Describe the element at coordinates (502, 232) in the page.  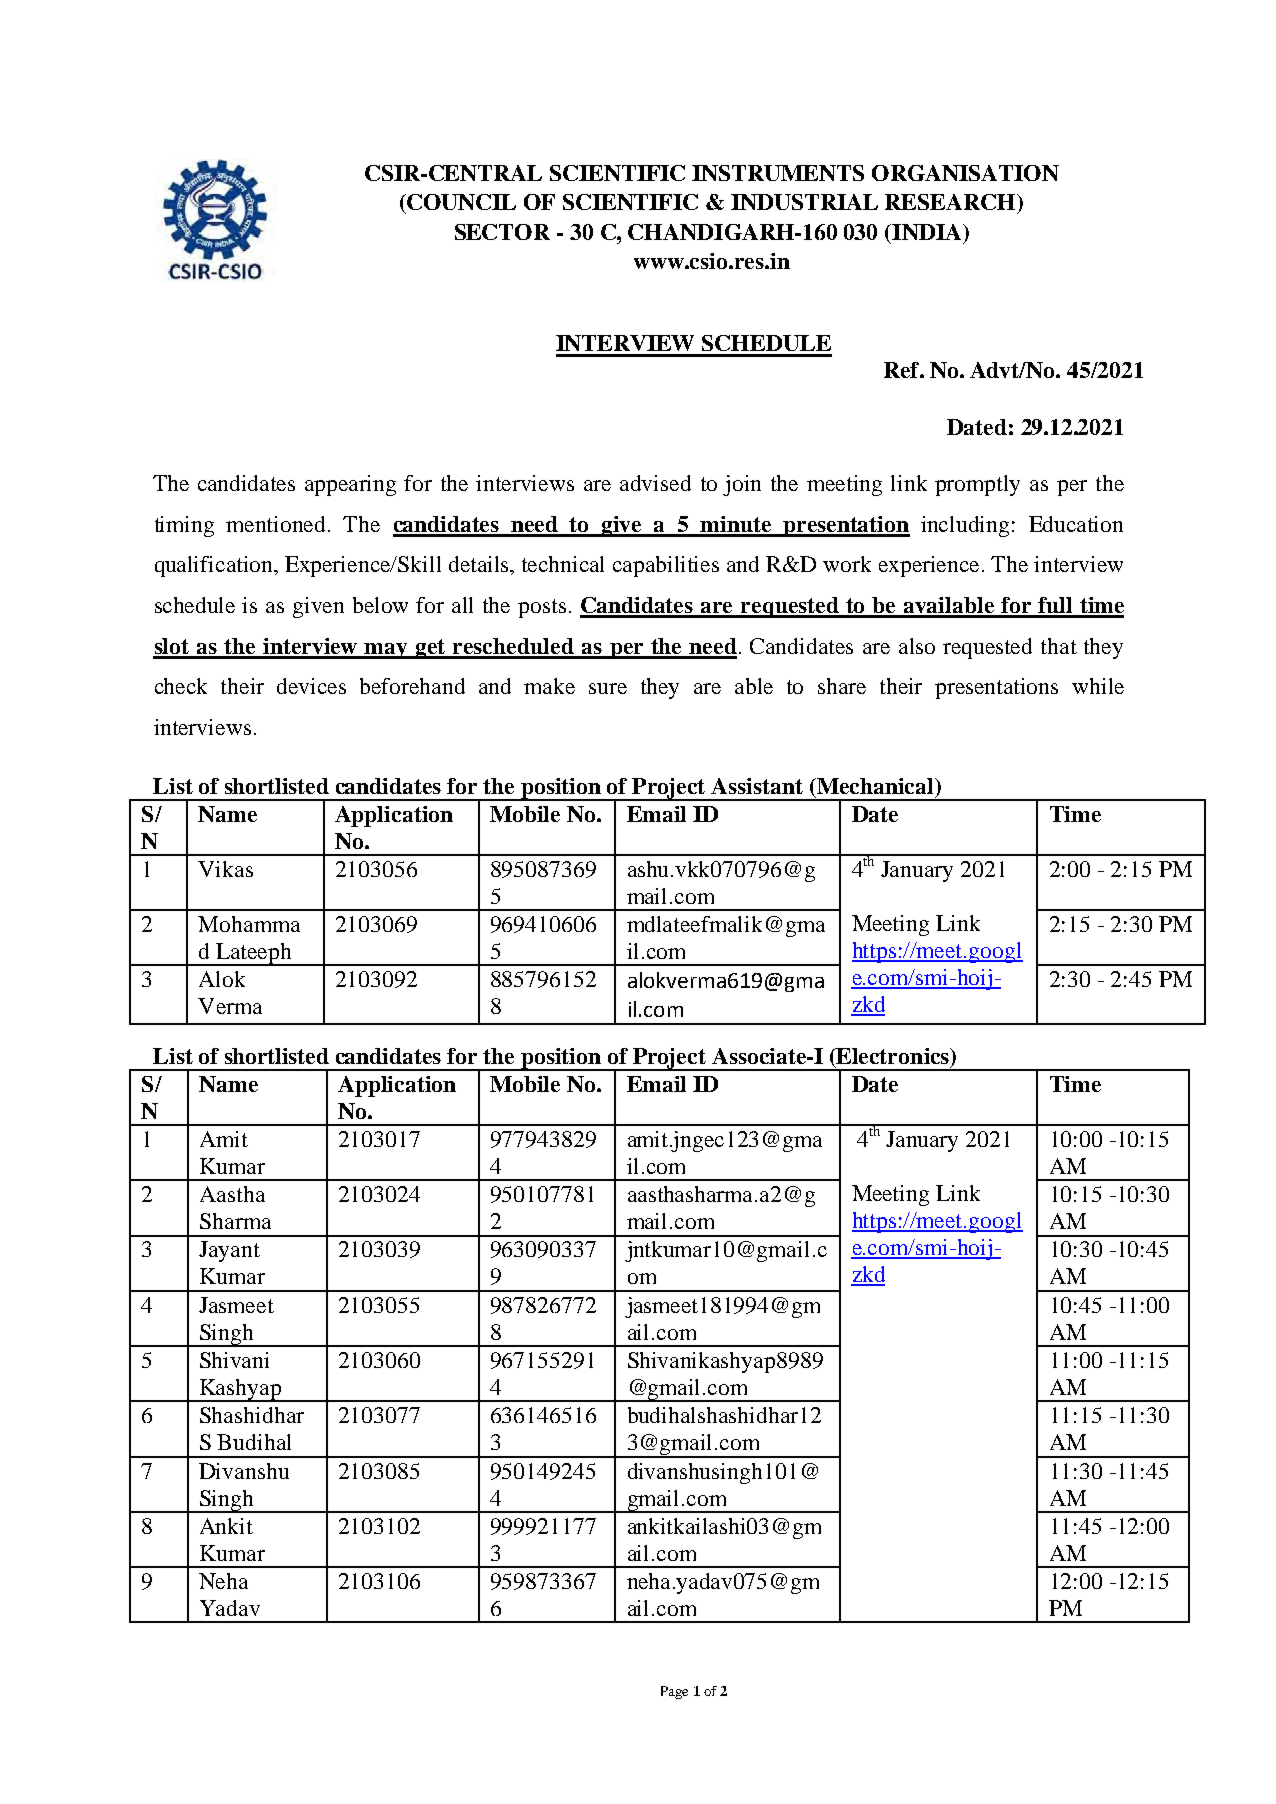
I see `SECTOR` at that location.
